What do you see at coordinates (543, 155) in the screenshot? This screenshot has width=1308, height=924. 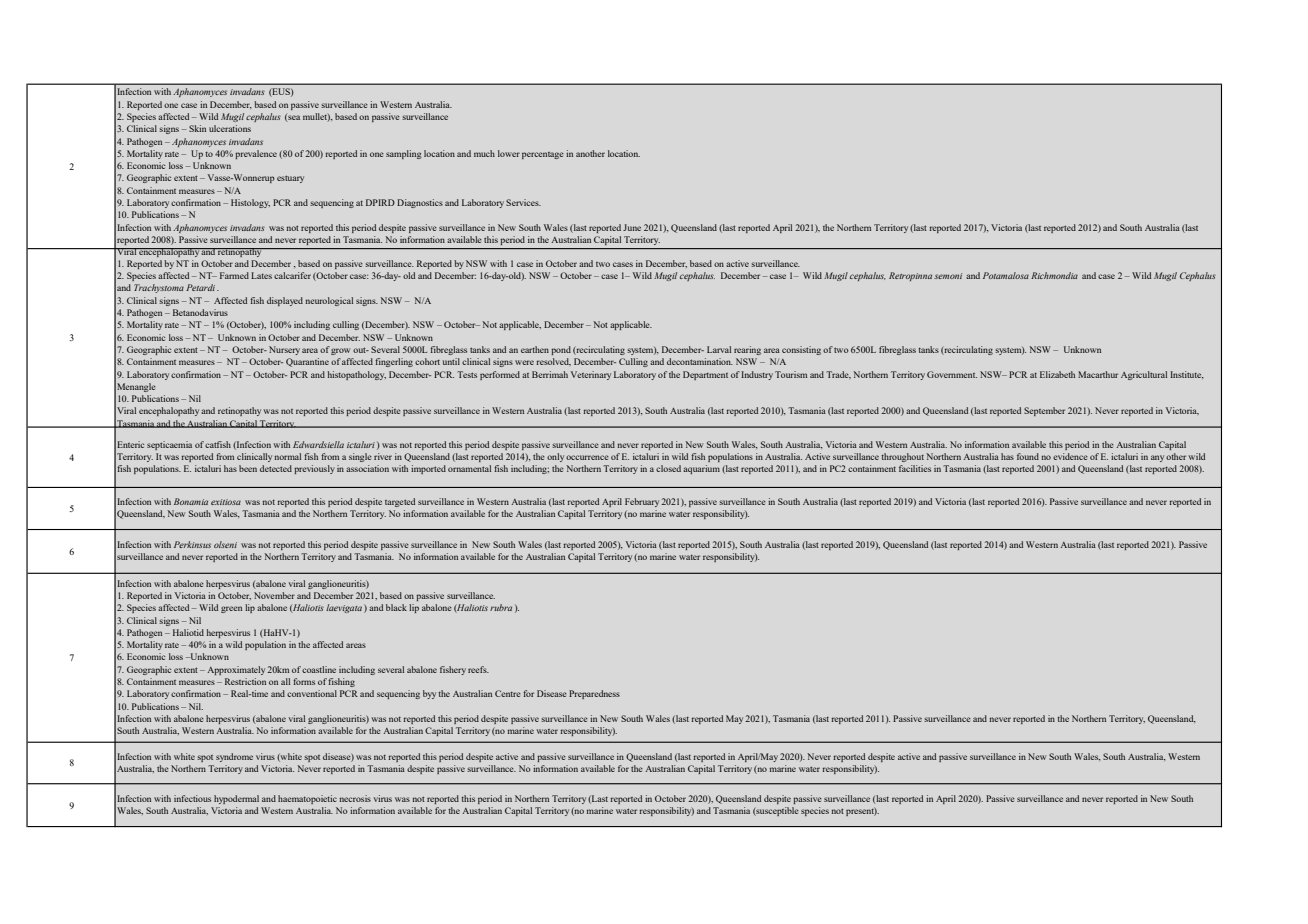 I see `percentage` at bounding box center [543, 155].
